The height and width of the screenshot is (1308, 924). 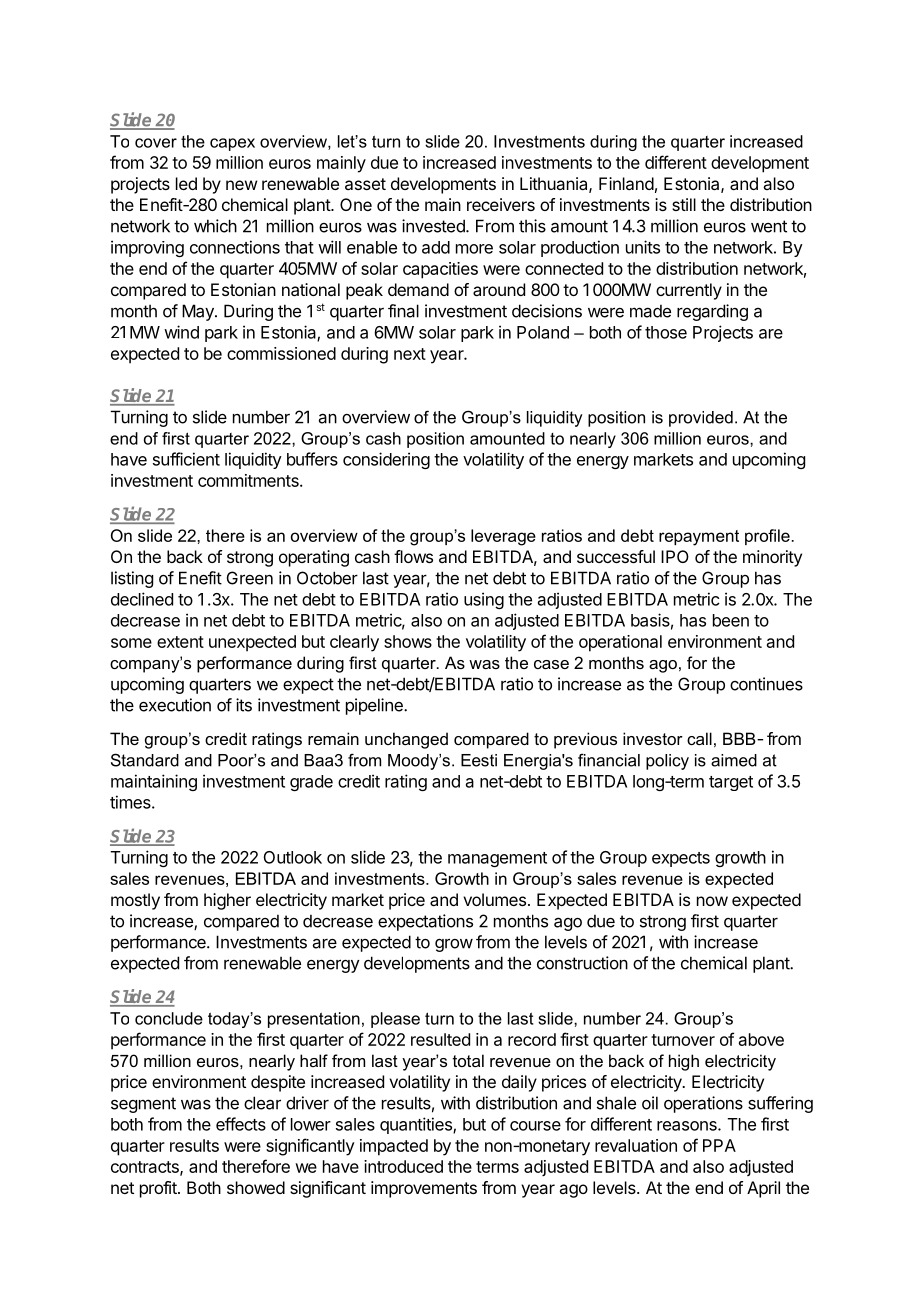 I want to click on still, so click(x=684, y=204).
